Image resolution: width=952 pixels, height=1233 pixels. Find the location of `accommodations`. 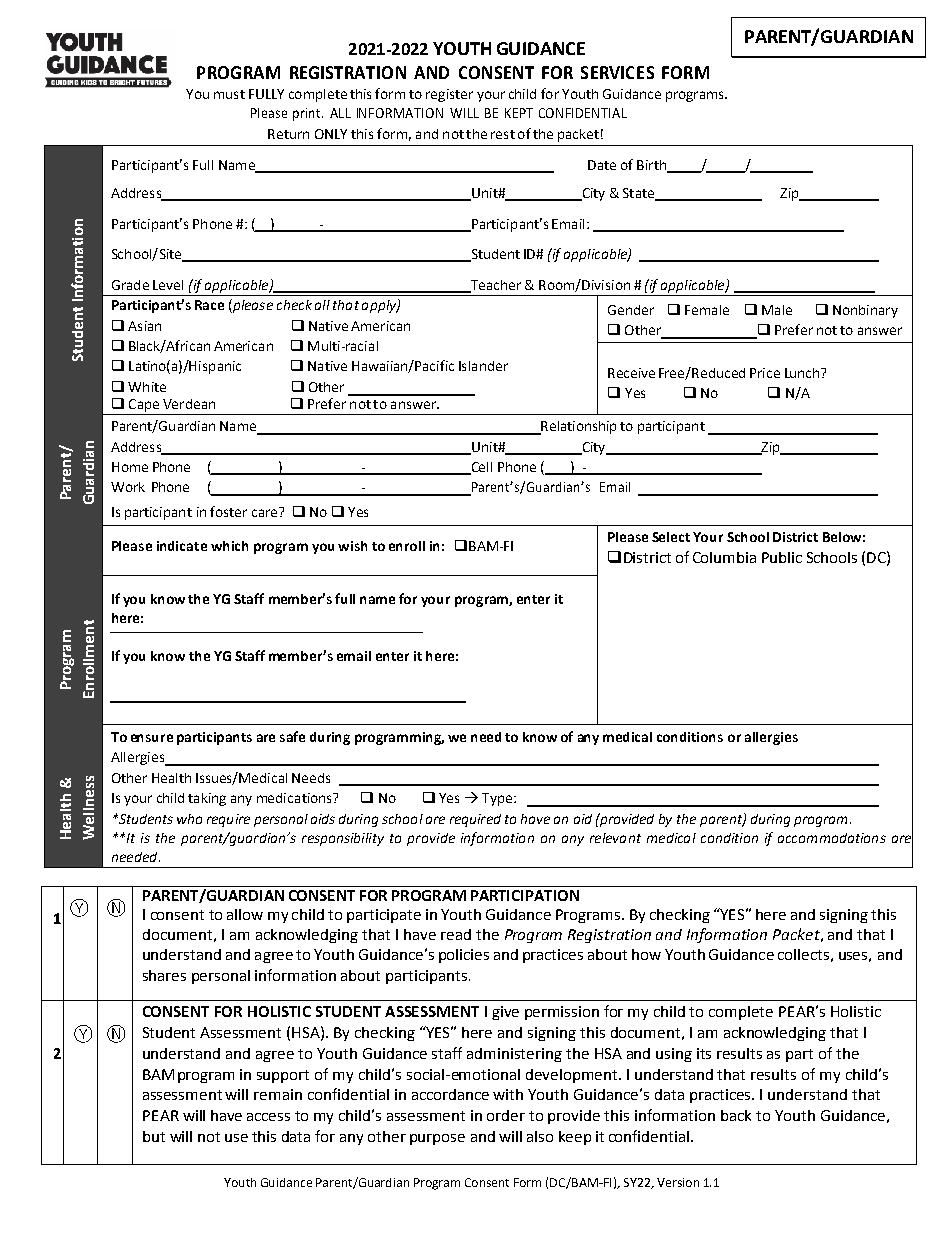

accommodations is located at coordinates (832, 838).
